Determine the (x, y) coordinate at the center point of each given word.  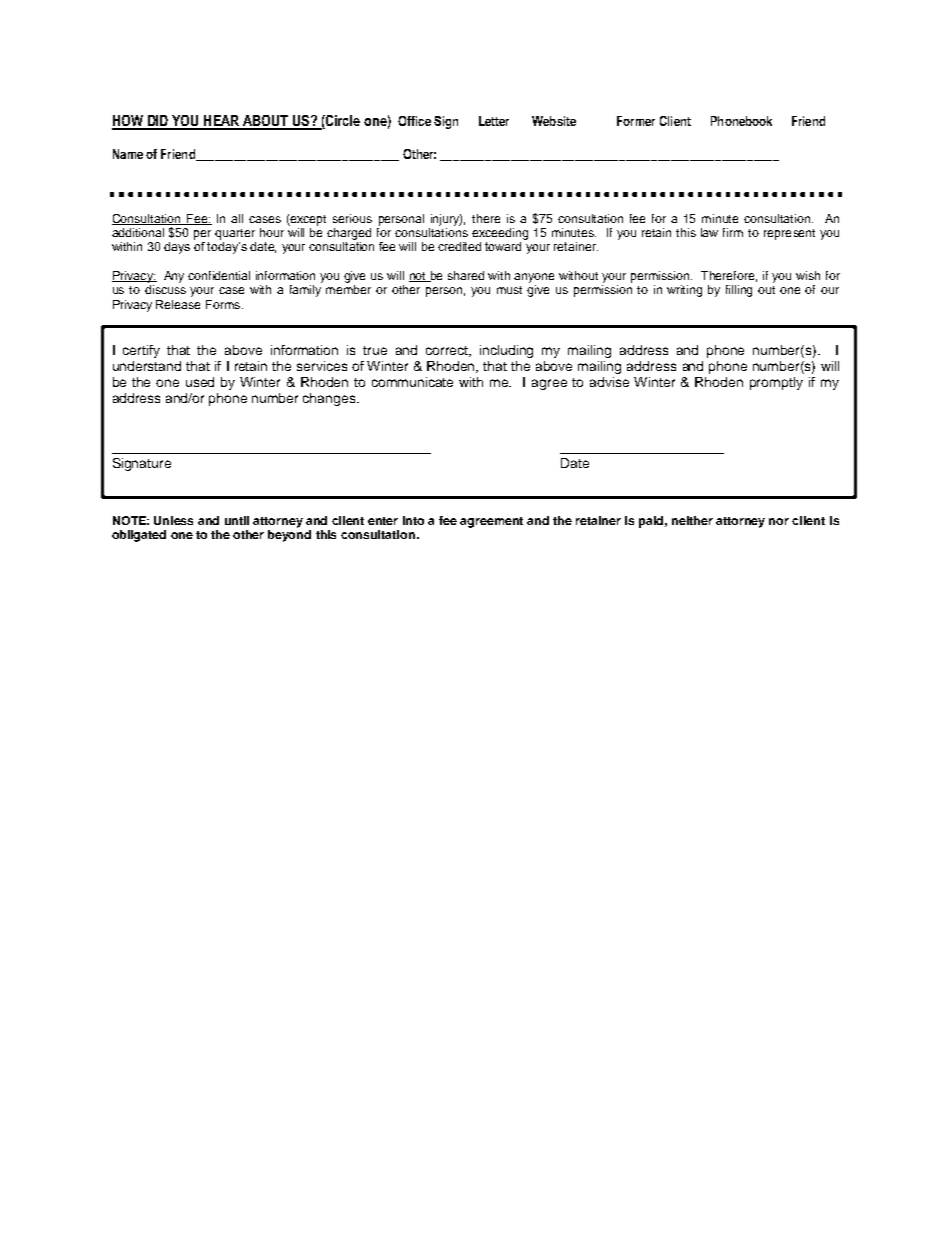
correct (448, 351)
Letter (494, 121)
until (237, 520)
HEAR (222, 122)
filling (739, 291)
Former (636, 121)
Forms (224, 304)
